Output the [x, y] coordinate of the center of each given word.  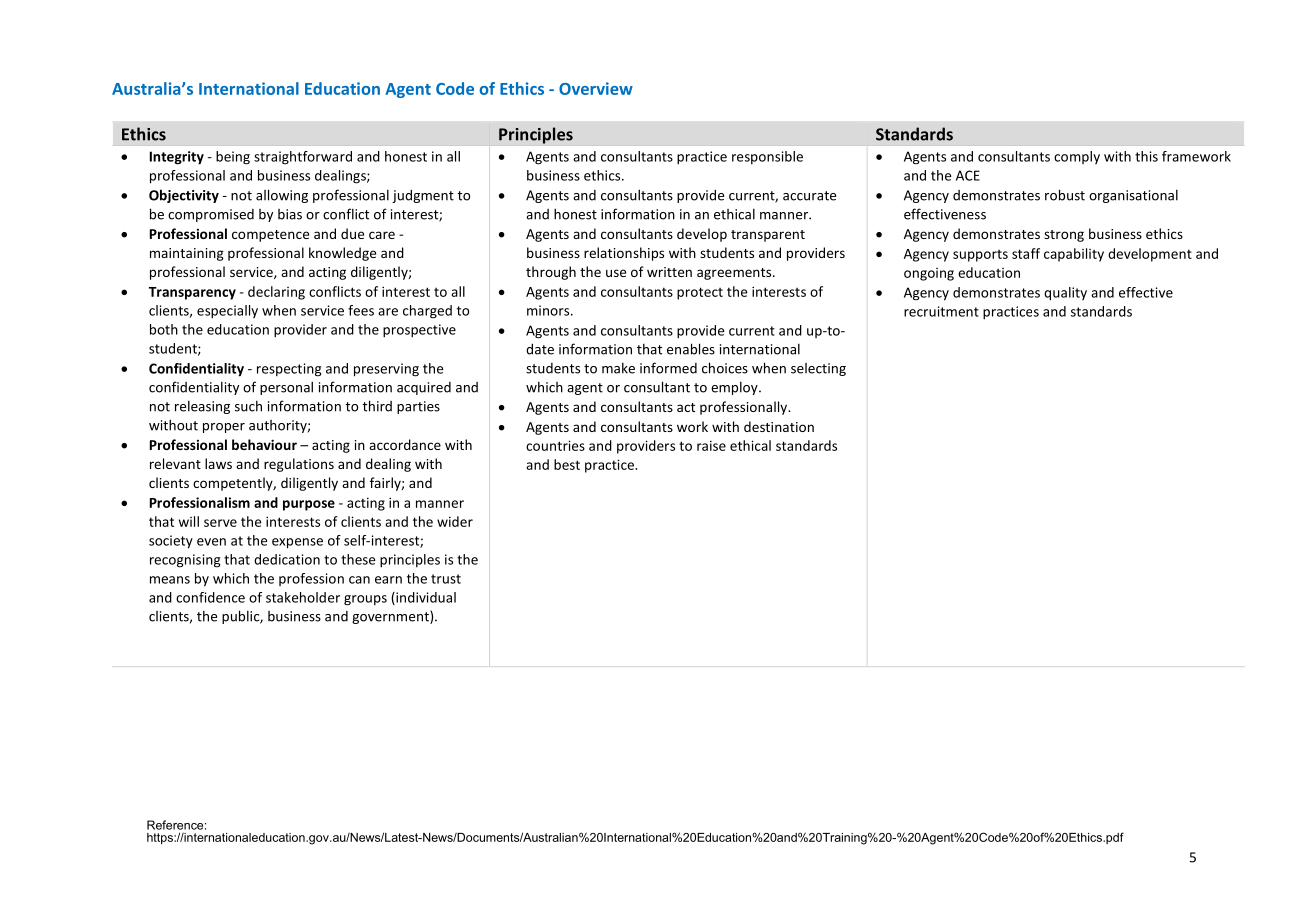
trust [446, 579]
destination [779, 426]
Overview [596, 88]
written [669, 272]
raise [711, 446]
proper [224, 428]
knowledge [342, 254]
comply [1077, 157]
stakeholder [303, 597]
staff [1026, 253]
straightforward [303, 158]
